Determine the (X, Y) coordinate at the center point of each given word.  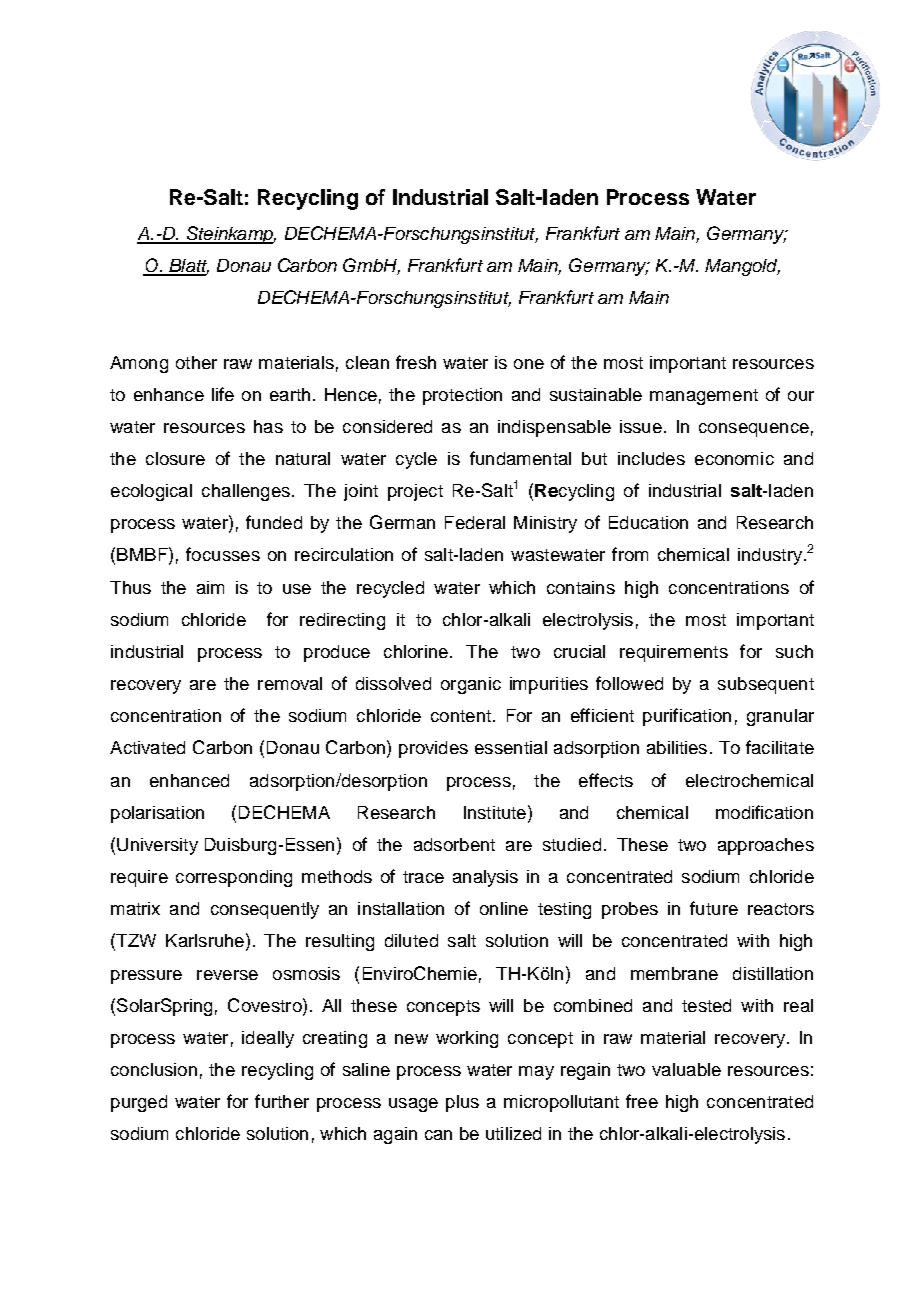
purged (139, 1103)
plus (462, 1103)
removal (290, 683)
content (461, 716)
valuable (686, 1069)
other (196, 362)
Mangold (742, 267)
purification (687, 717)
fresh (416, 362)
